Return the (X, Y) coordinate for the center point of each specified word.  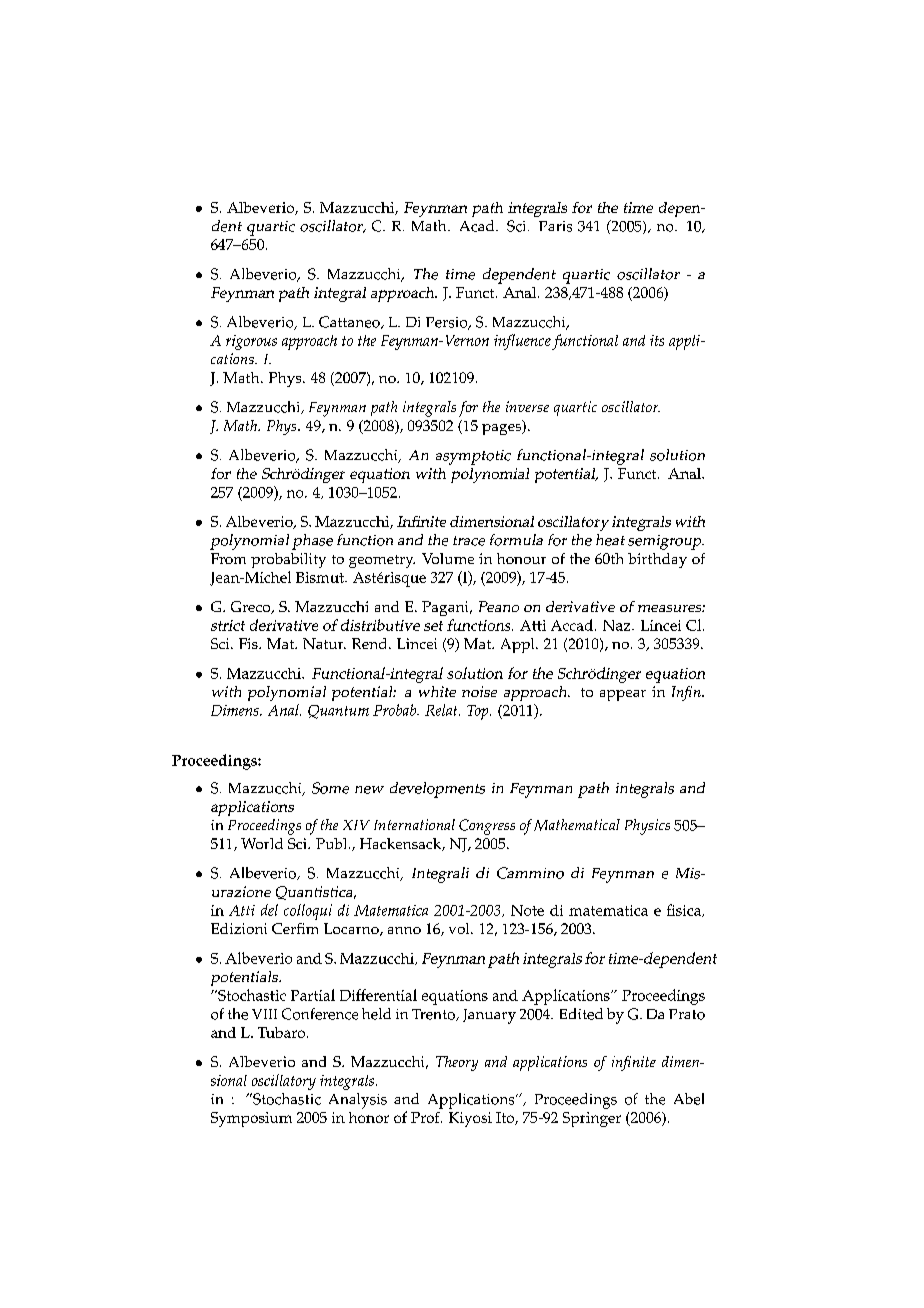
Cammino (530, 873)
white (437, 691)
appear (623, 695)
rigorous (251, 342)
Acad (478, 226)
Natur (324, 643)
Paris (555, 226)
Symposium (251, 1119)
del (269, 910)
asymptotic (473, 457)
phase (312, 542)
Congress (487, 827)
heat (610, 540)
